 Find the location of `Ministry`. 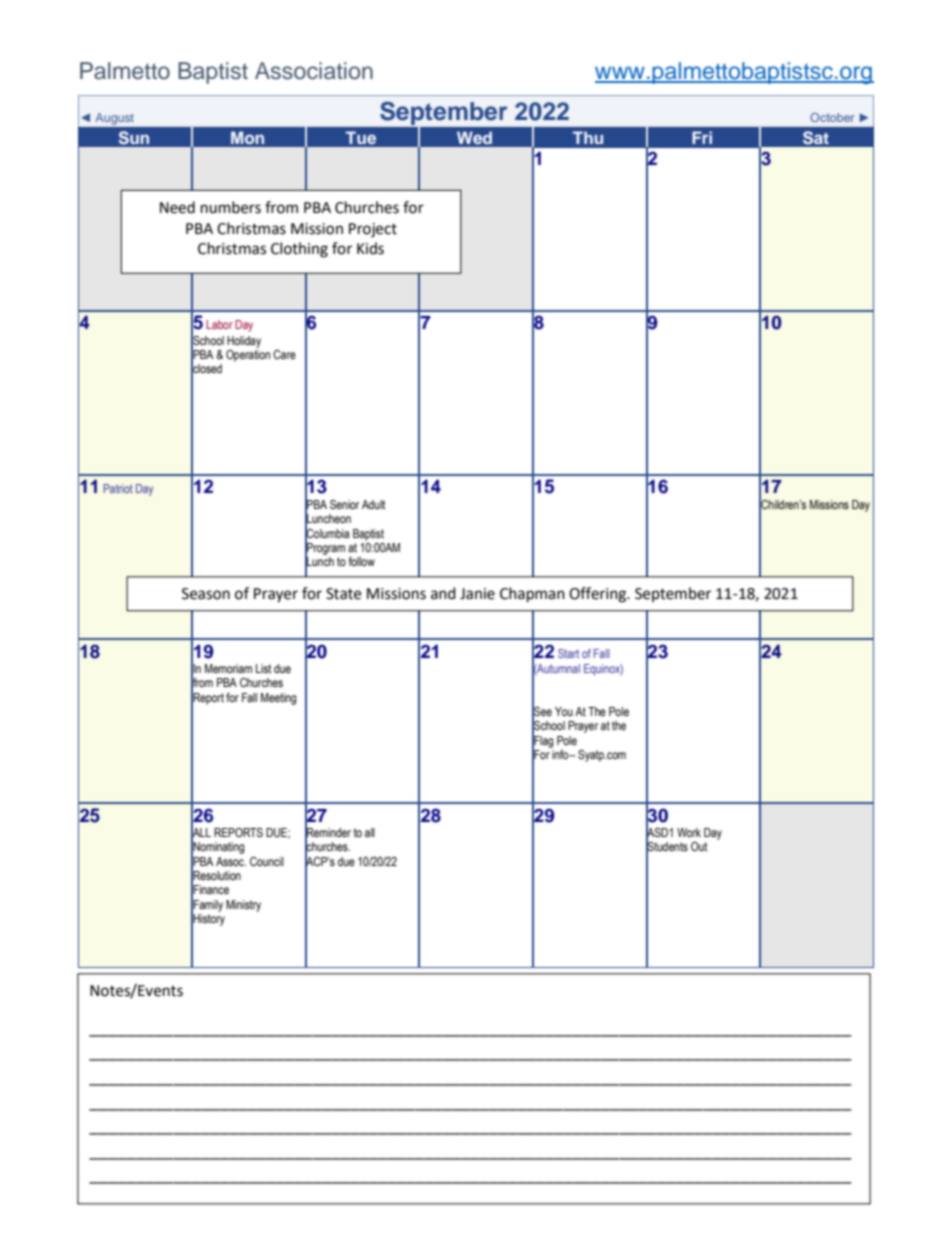

Ministry is located at coordinates (243, 906).
